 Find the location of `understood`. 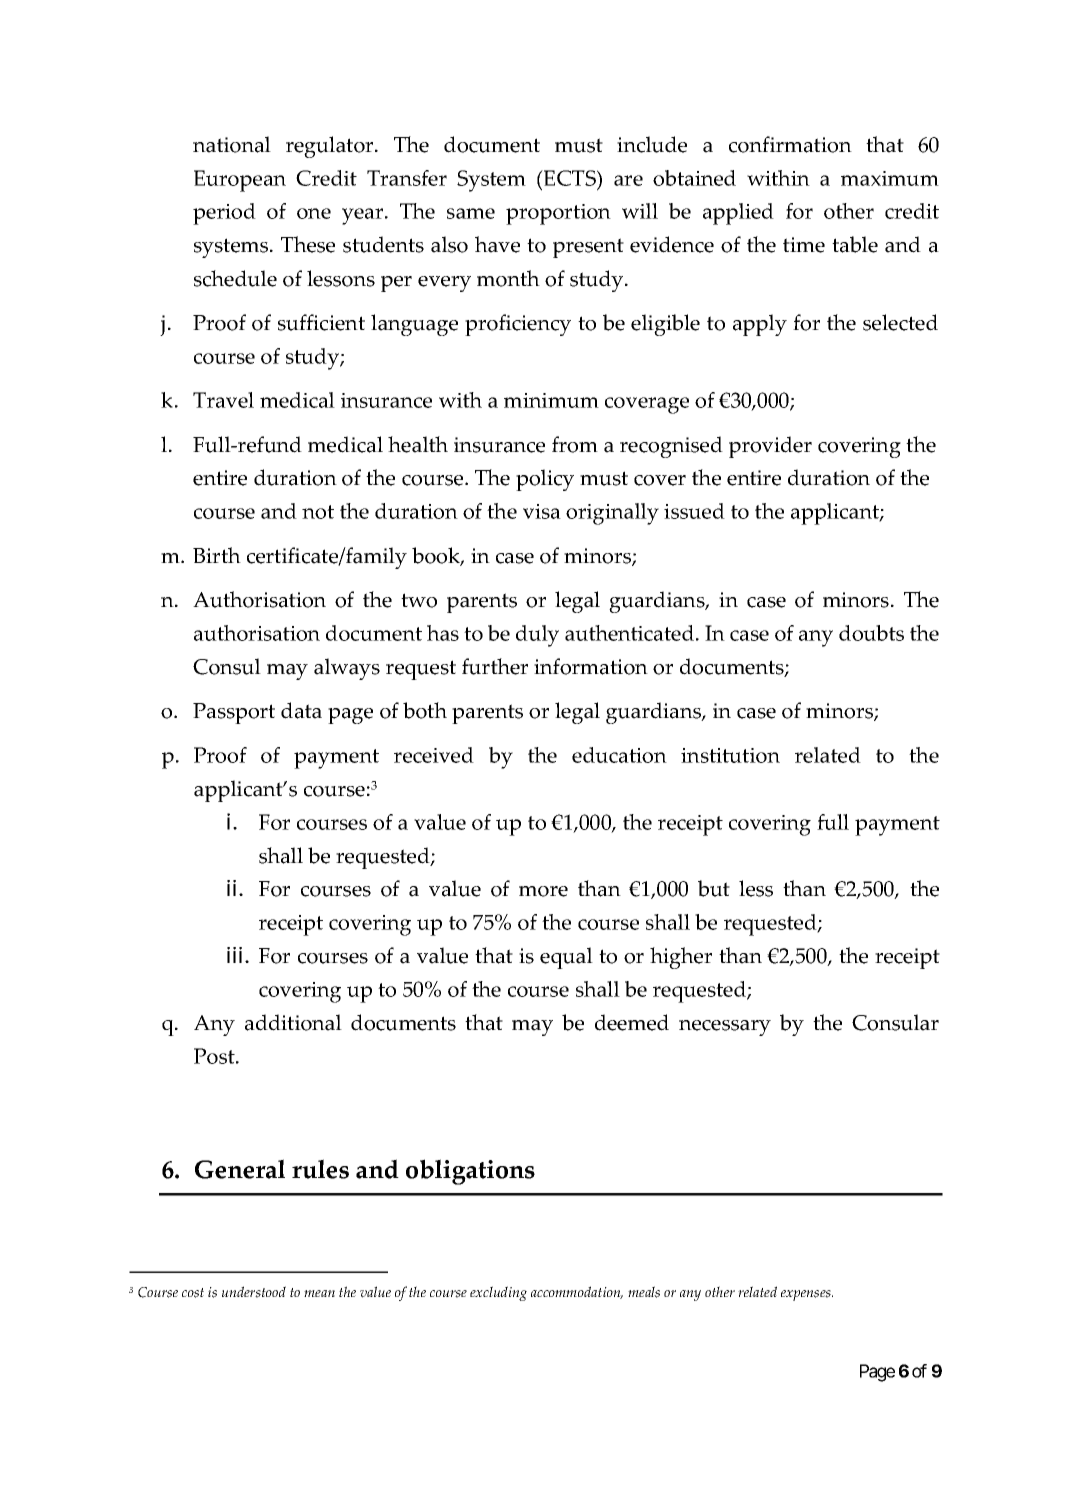

understood is located at coordinates (254, 1292).
